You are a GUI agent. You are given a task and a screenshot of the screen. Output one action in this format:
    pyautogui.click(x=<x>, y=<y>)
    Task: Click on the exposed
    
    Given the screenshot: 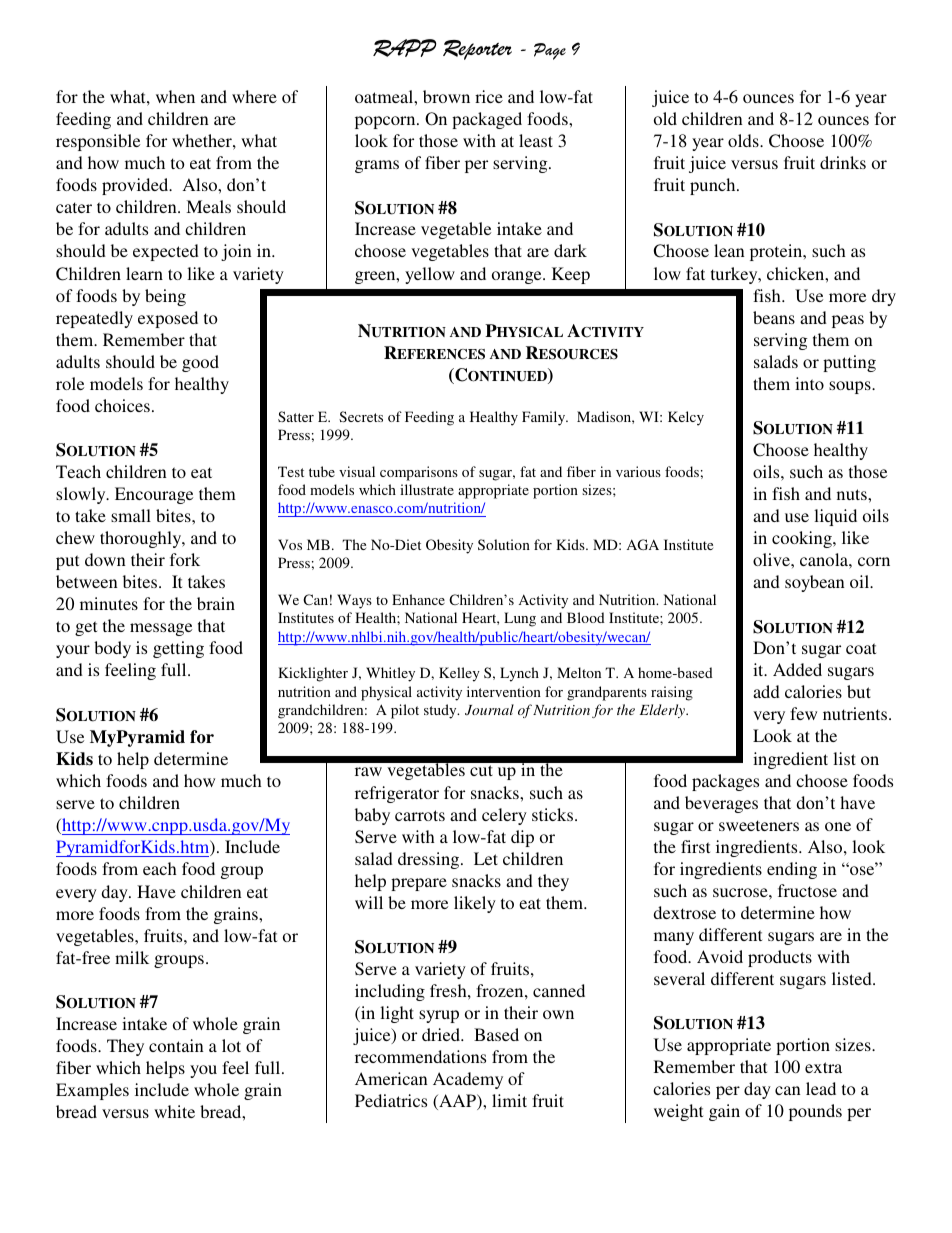 What is the action you would take?
    pyautogui.click(x=168, y=319)
